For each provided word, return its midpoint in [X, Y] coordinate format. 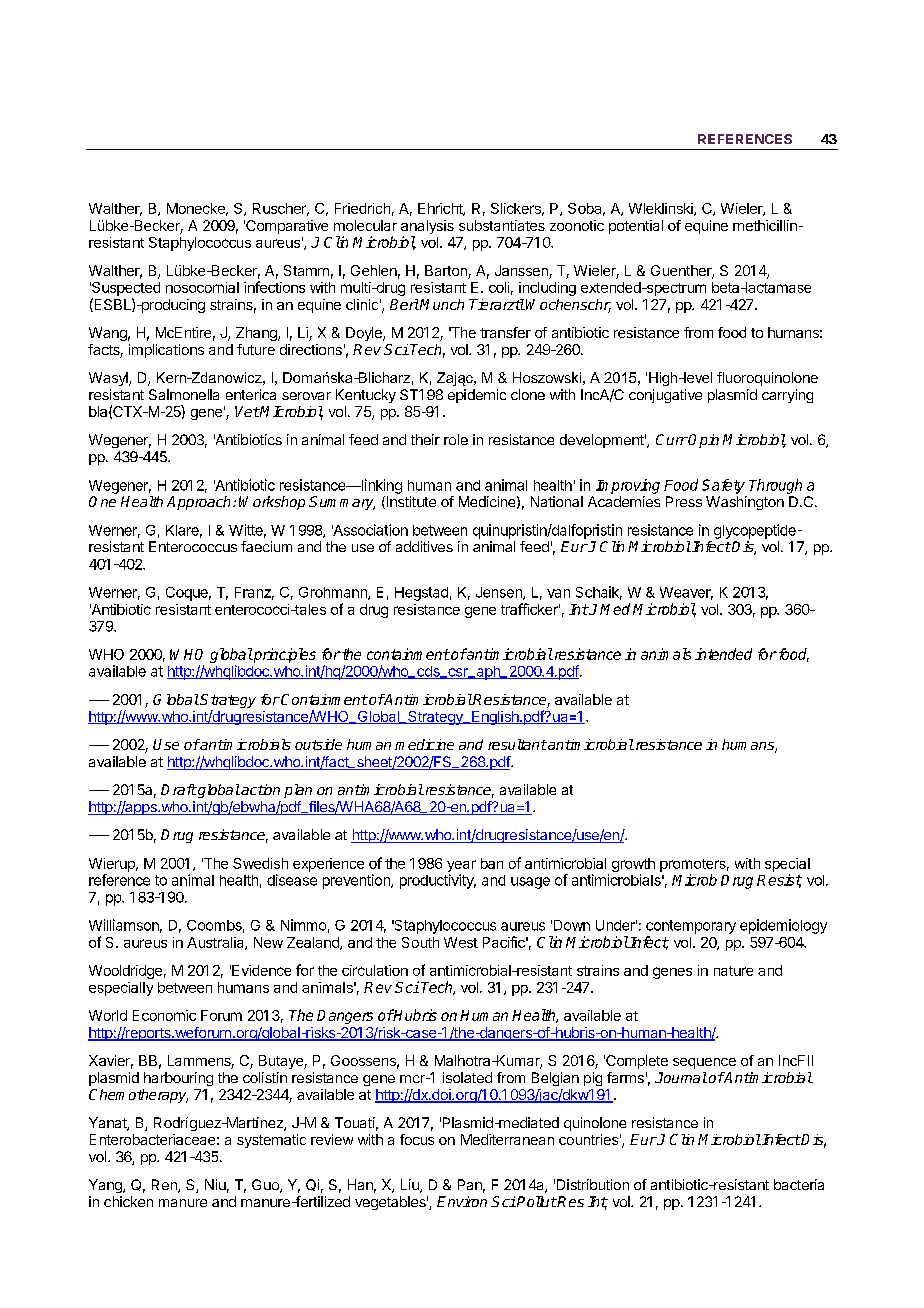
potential [636, 227]
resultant [517, 744]
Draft [179, 789]
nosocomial [202, 287]
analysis [427, 228]
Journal [681, 1077]
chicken [128, 1201]
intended [723, 654]
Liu [411, 1186]
